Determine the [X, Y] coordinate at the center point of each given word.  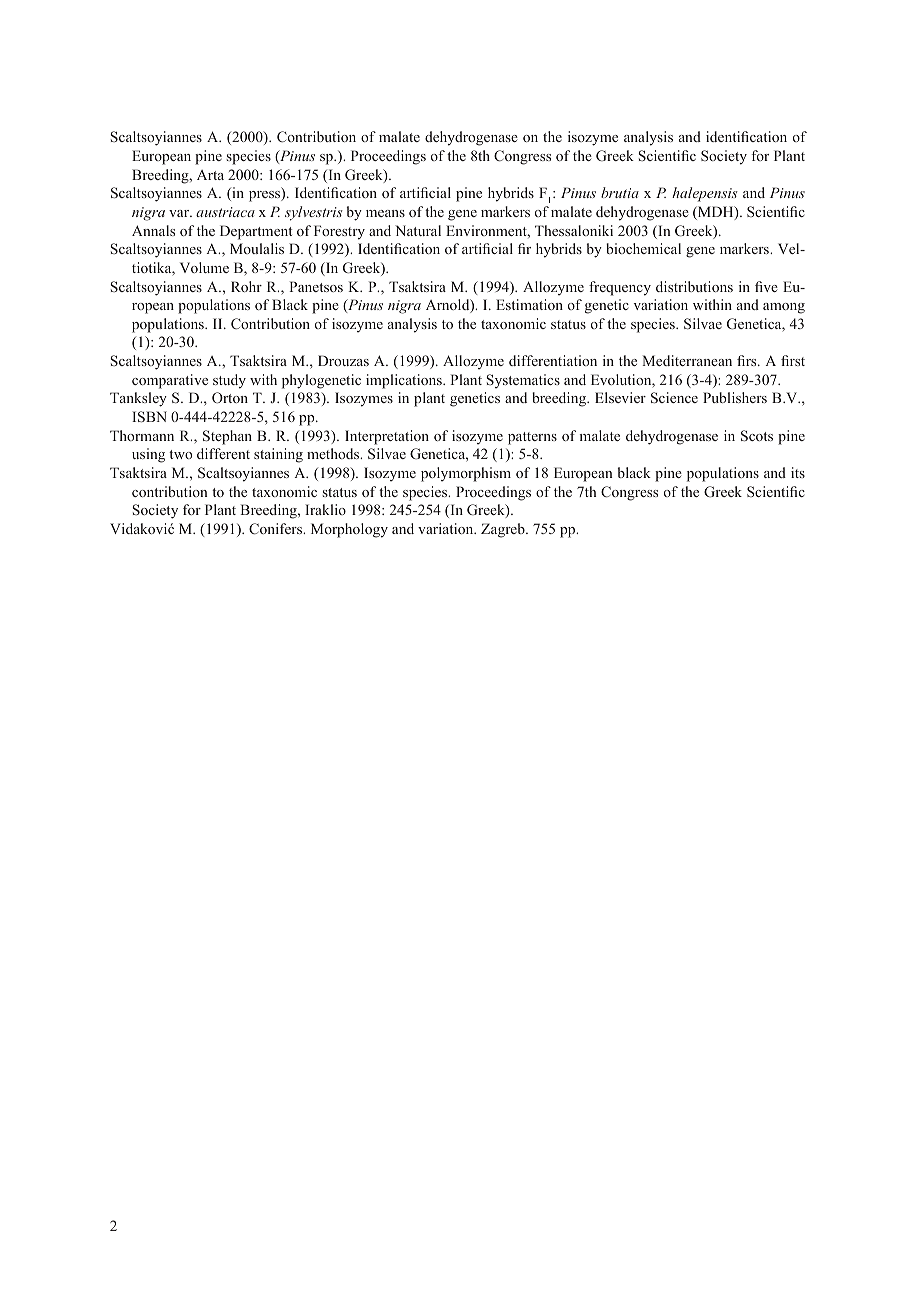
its [798, 472]
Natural [418, 230]
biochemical [643, 248]
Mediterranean [687, 360]
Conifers [277, 529]
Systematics [523, 381]
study [229, 381]
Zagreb [504, 530]
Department [256, 232]
